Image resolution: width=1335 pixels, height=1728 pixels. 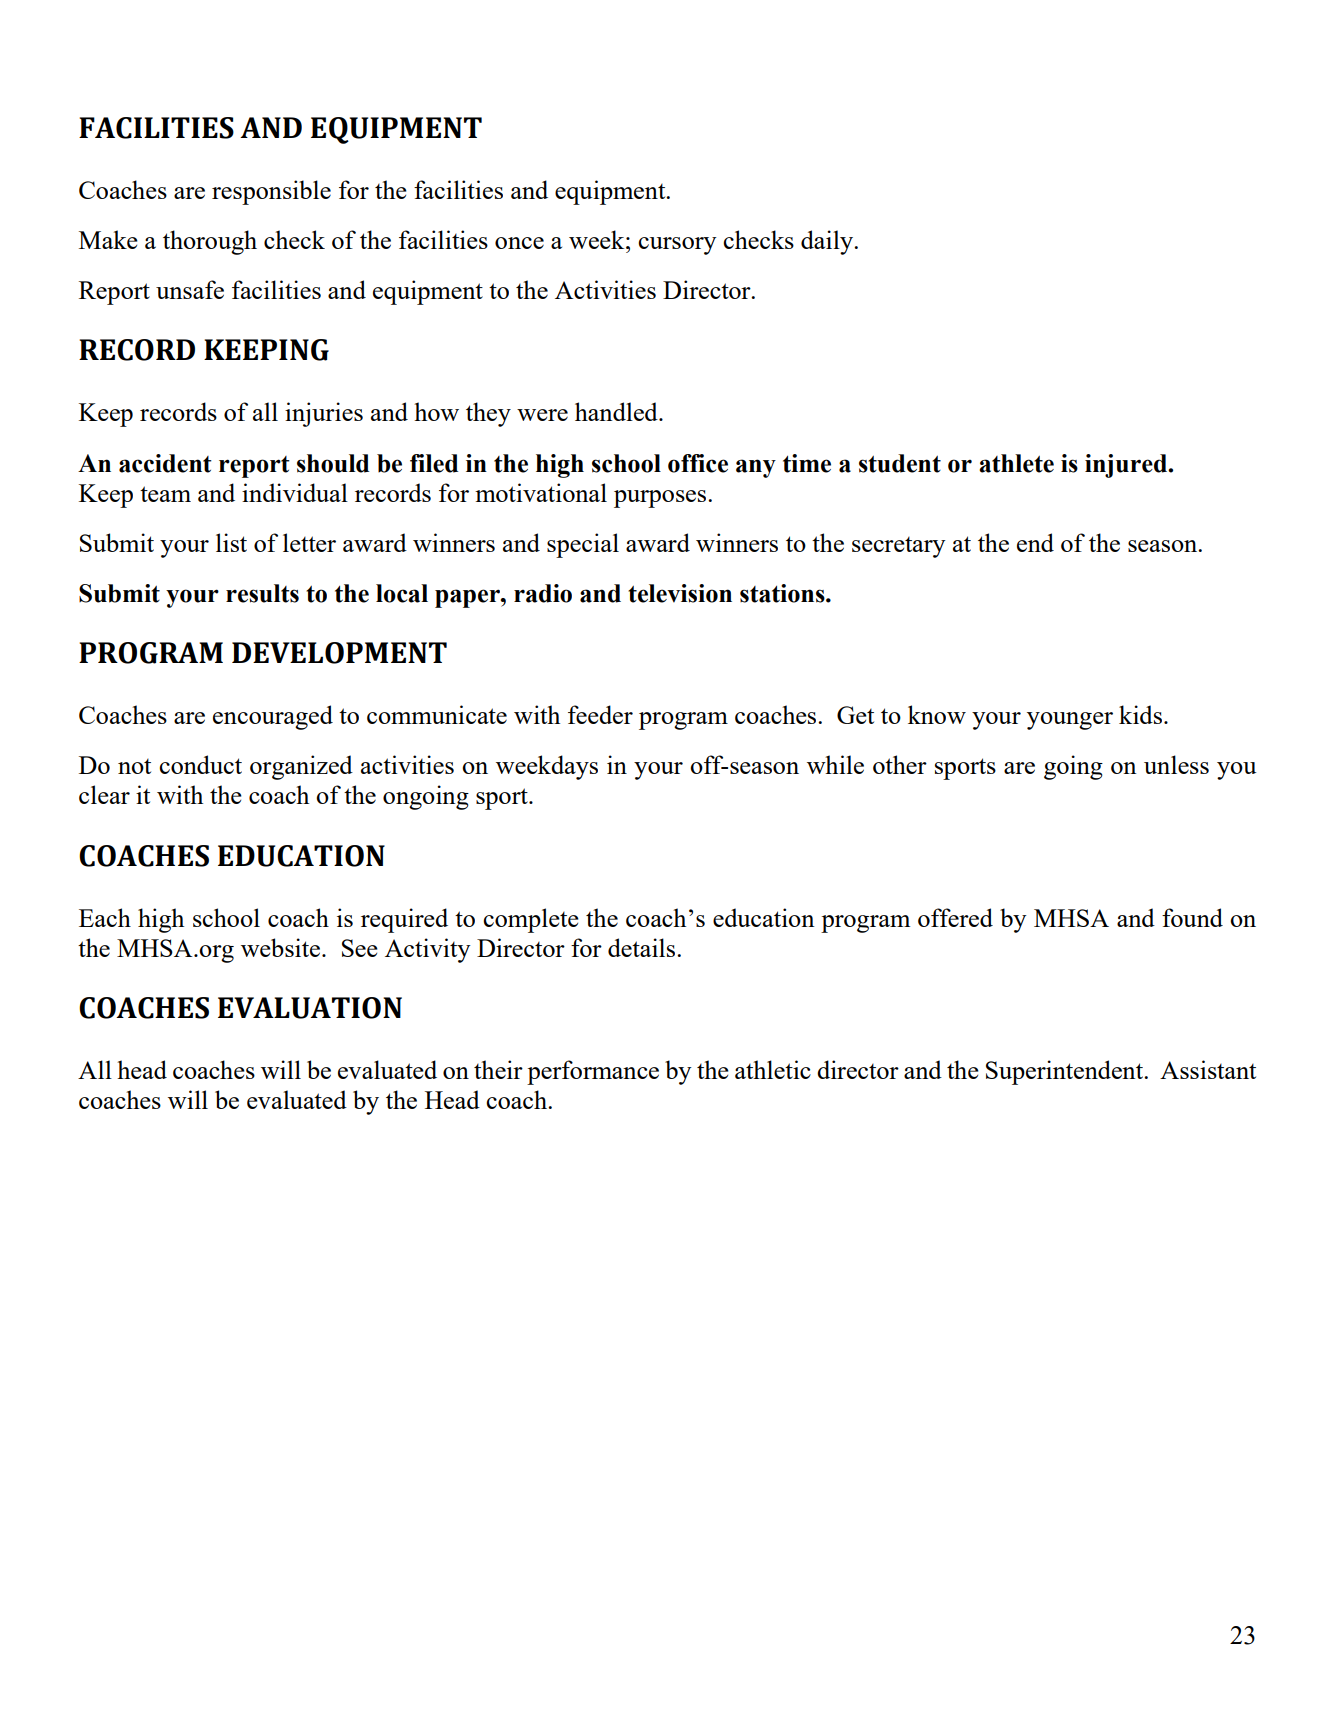 I want to click on performance, so click(x=593, y=1072).
